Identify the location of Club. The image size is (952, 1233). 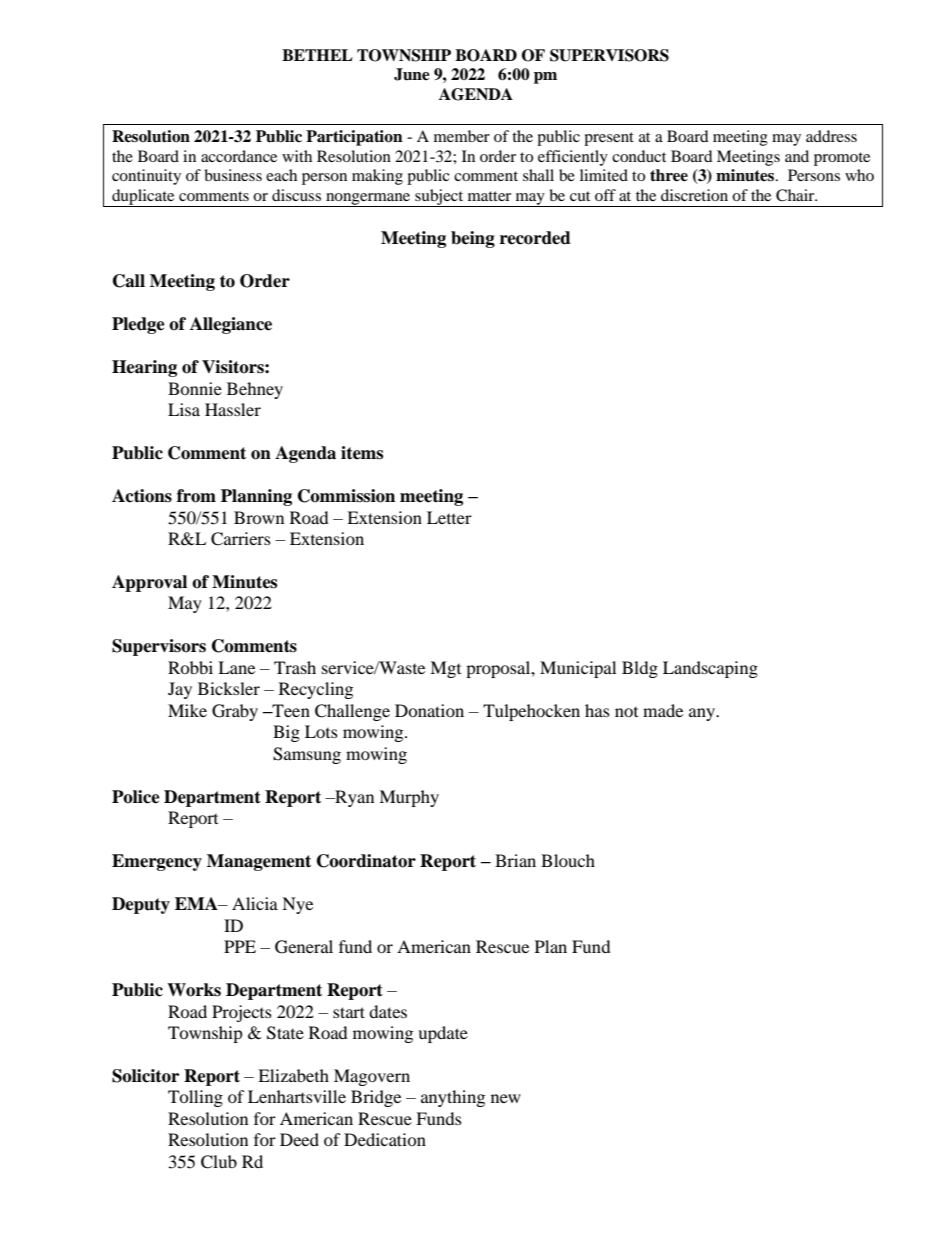
(219, 1162).
